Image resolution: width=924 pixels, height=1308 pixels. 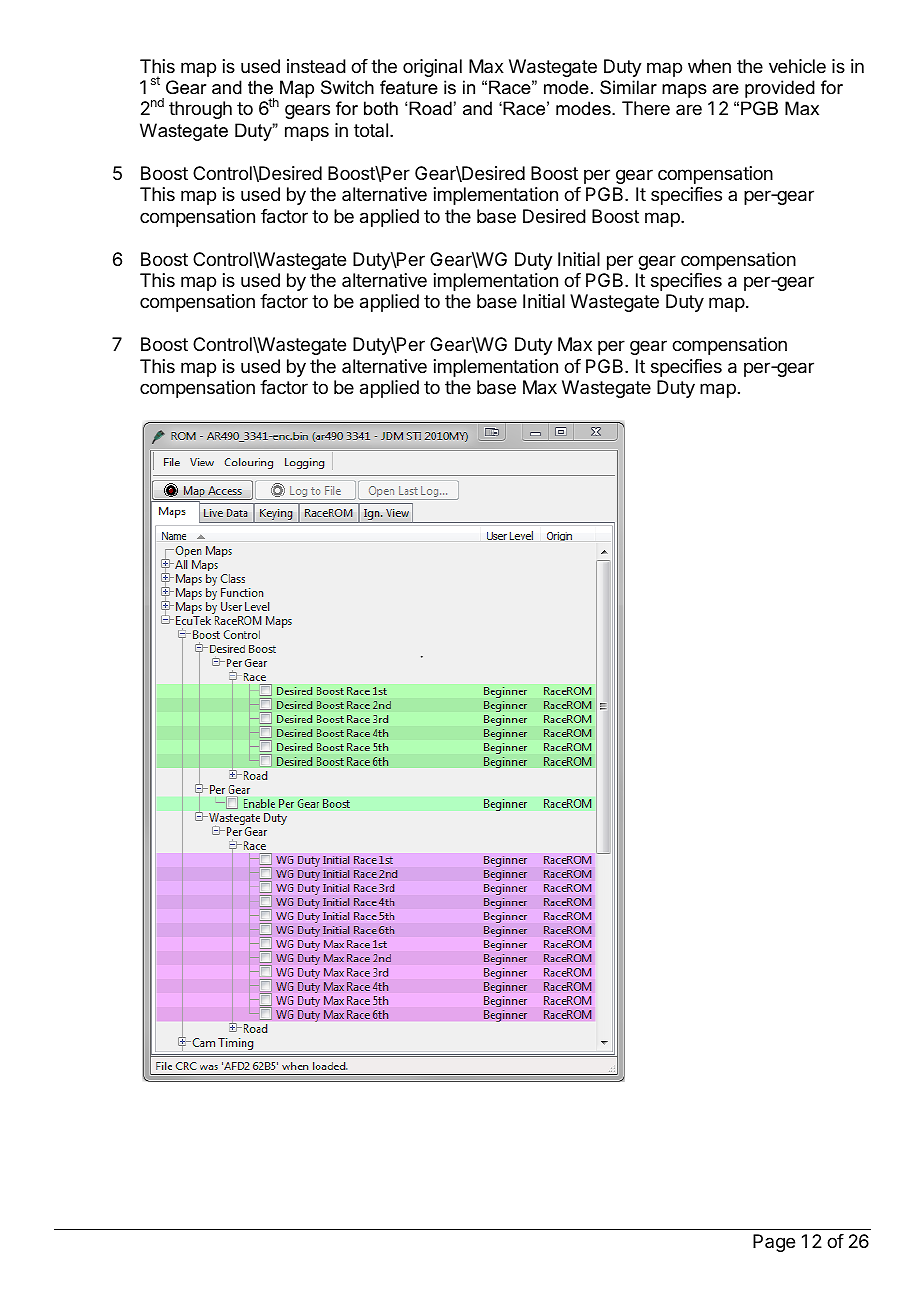 I want to click on There, so click(x=646, y=108).
